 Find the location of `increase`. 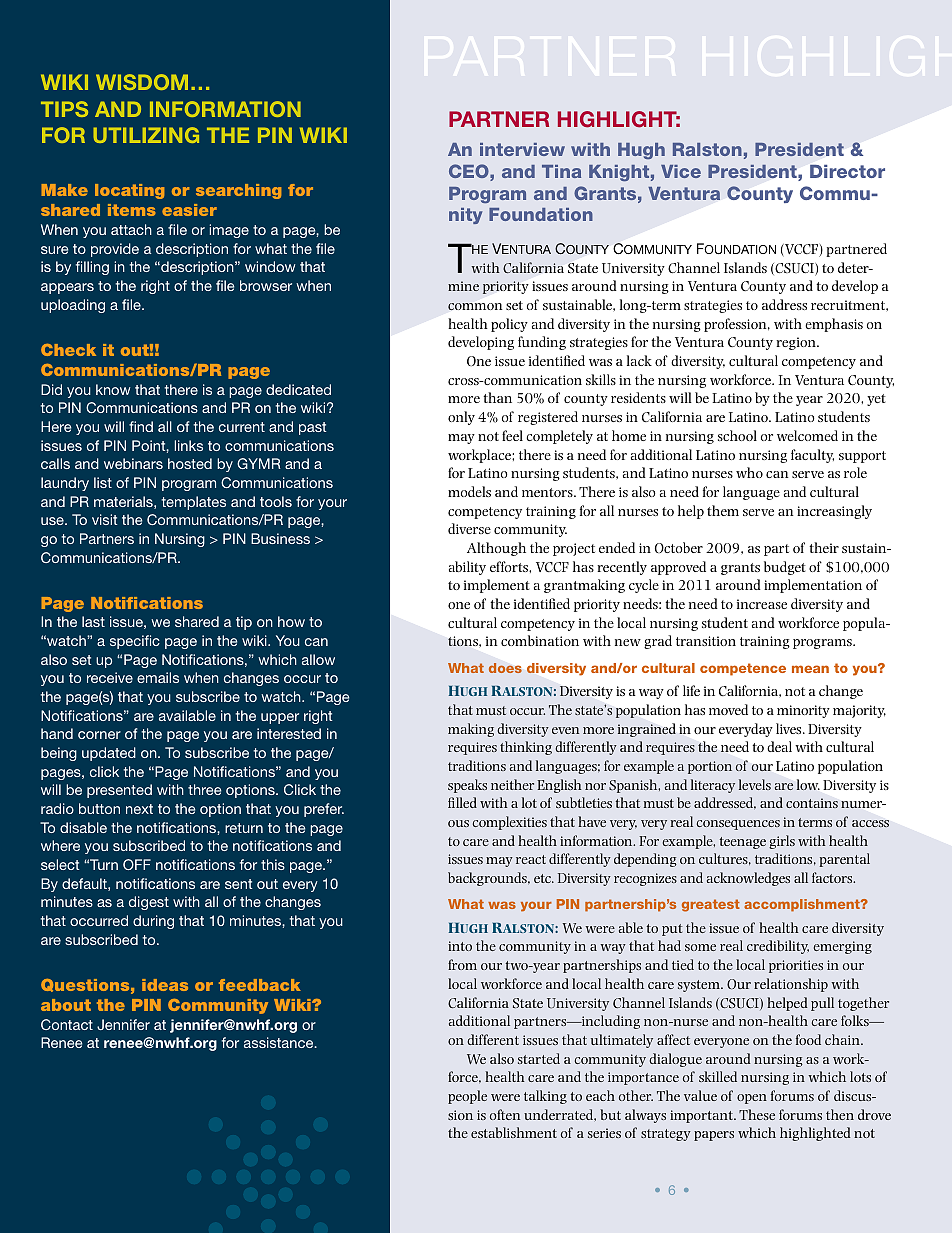

increase is located at coordinates (762, 604).
